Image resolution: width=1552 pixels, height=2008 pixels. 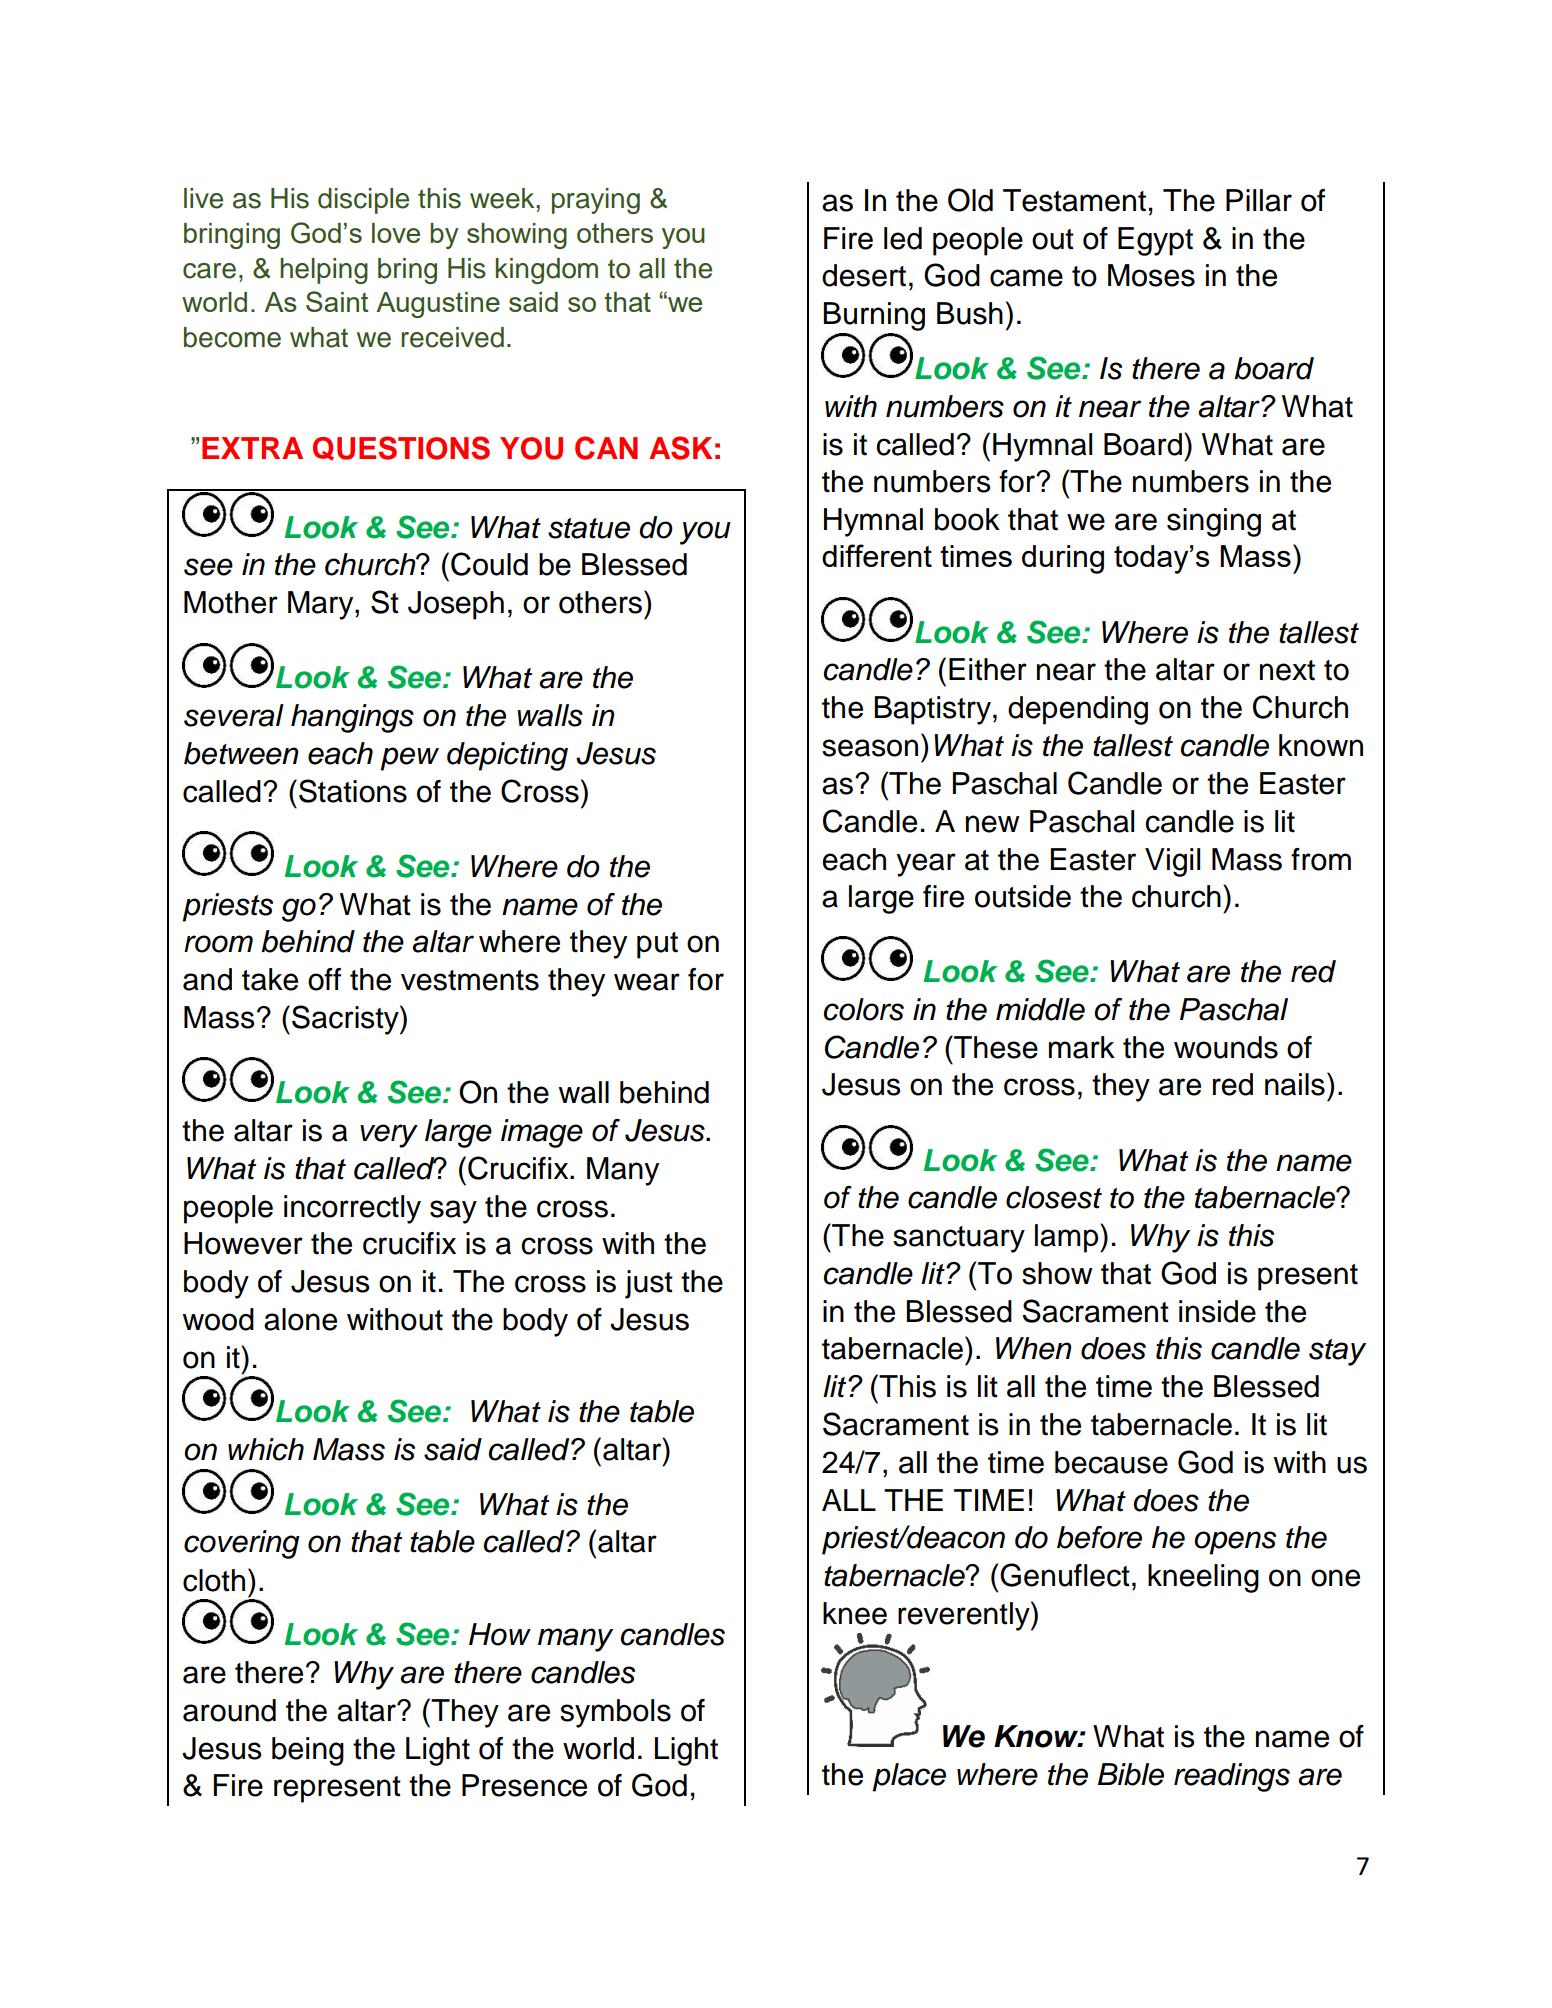 I want to click on desert, so click(x=864, y=275).
